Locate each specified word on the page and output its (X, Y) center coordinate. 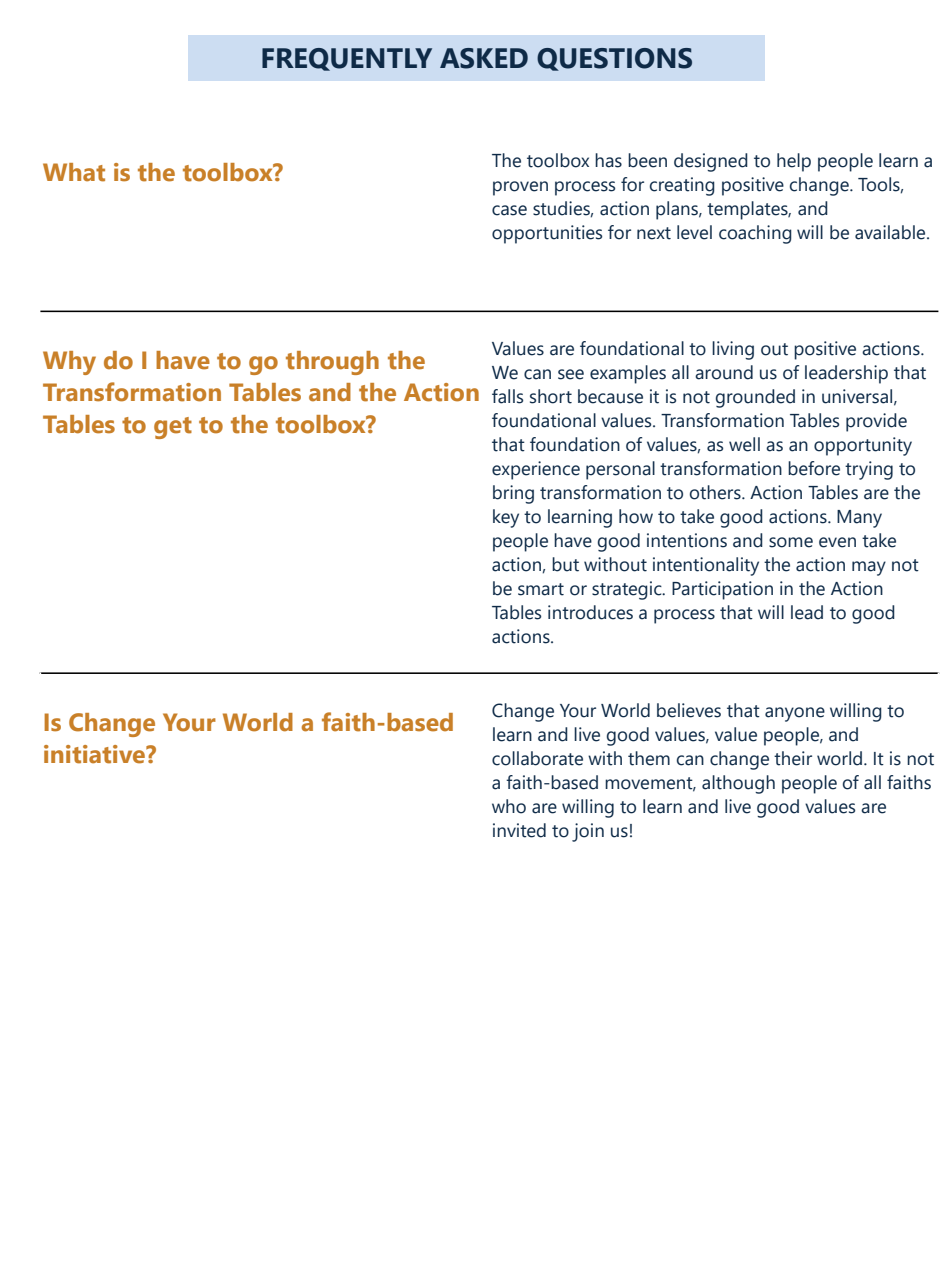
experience (536, 470)
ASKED (484, 58)
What (74, 172)
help (794, 162)
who (509, 806)
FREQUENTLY (347, 59)
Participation (722, 590)
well (744, 444)
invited (519, 830)
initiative (95, 754)
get (173, 428)
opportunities (547, 234)
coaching (755, 234)
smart (541, 589)
